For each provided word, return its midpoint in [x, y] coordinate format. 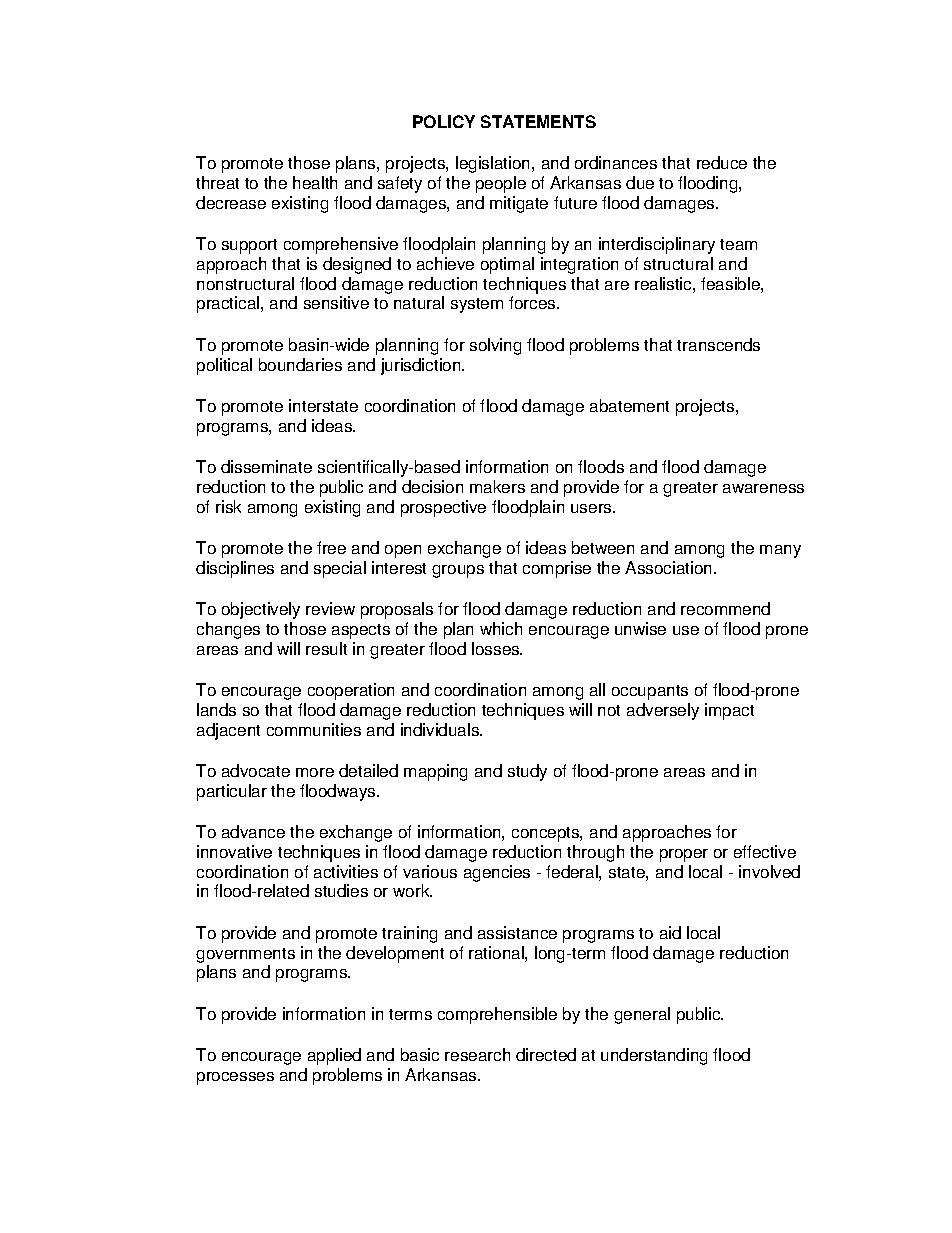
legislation [492, 164]
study [527, 772]
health [315, 182]
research [477, 1054]
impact [729, 711]
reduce [722, 162]
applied [334, 1056]
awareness [763, 488]
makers [497, 486]
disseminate [266, 466]
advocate [256, 770]
